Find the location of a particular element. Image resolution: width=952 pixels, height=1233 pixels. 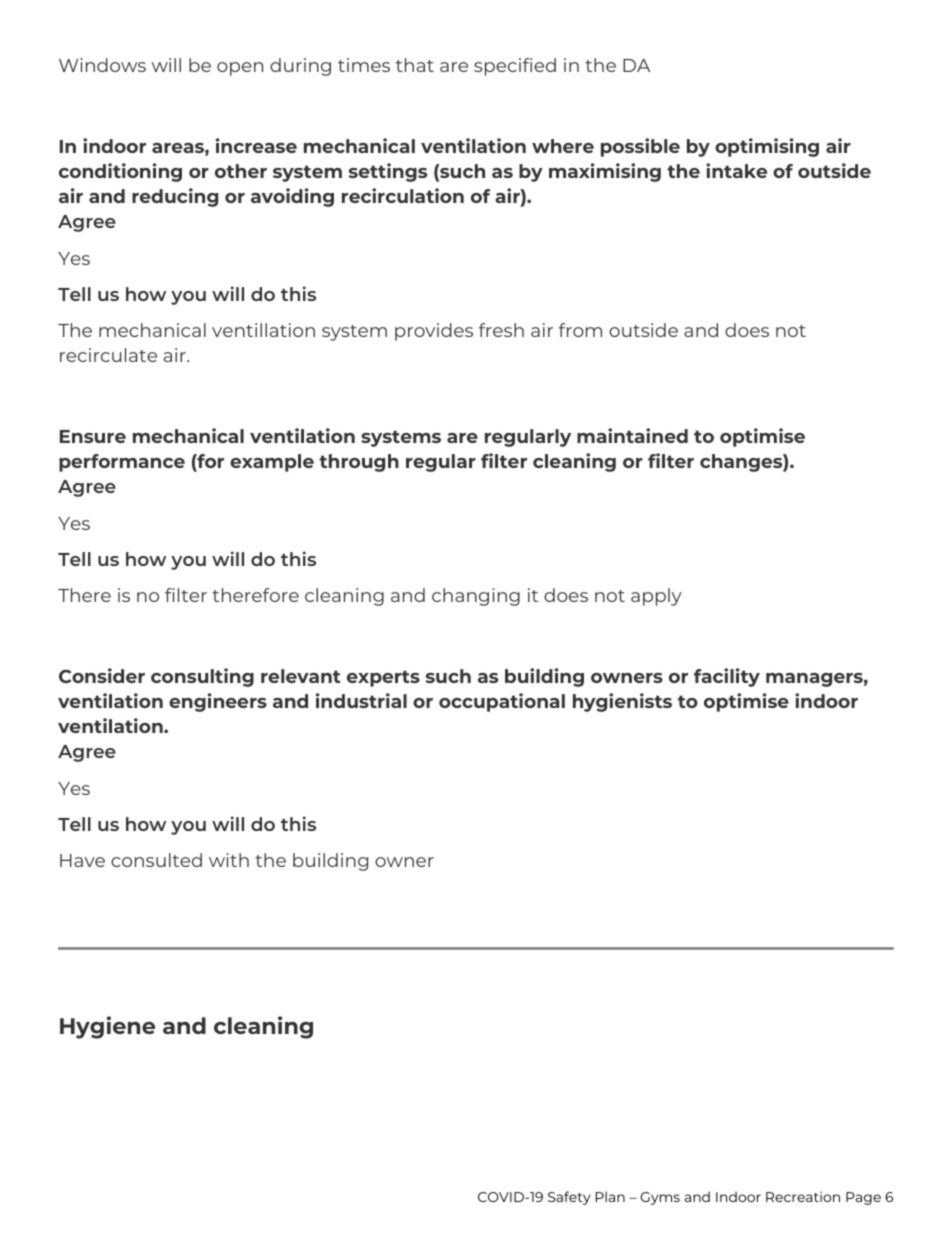

Hygiene is located at coordinates (107, 1027).
